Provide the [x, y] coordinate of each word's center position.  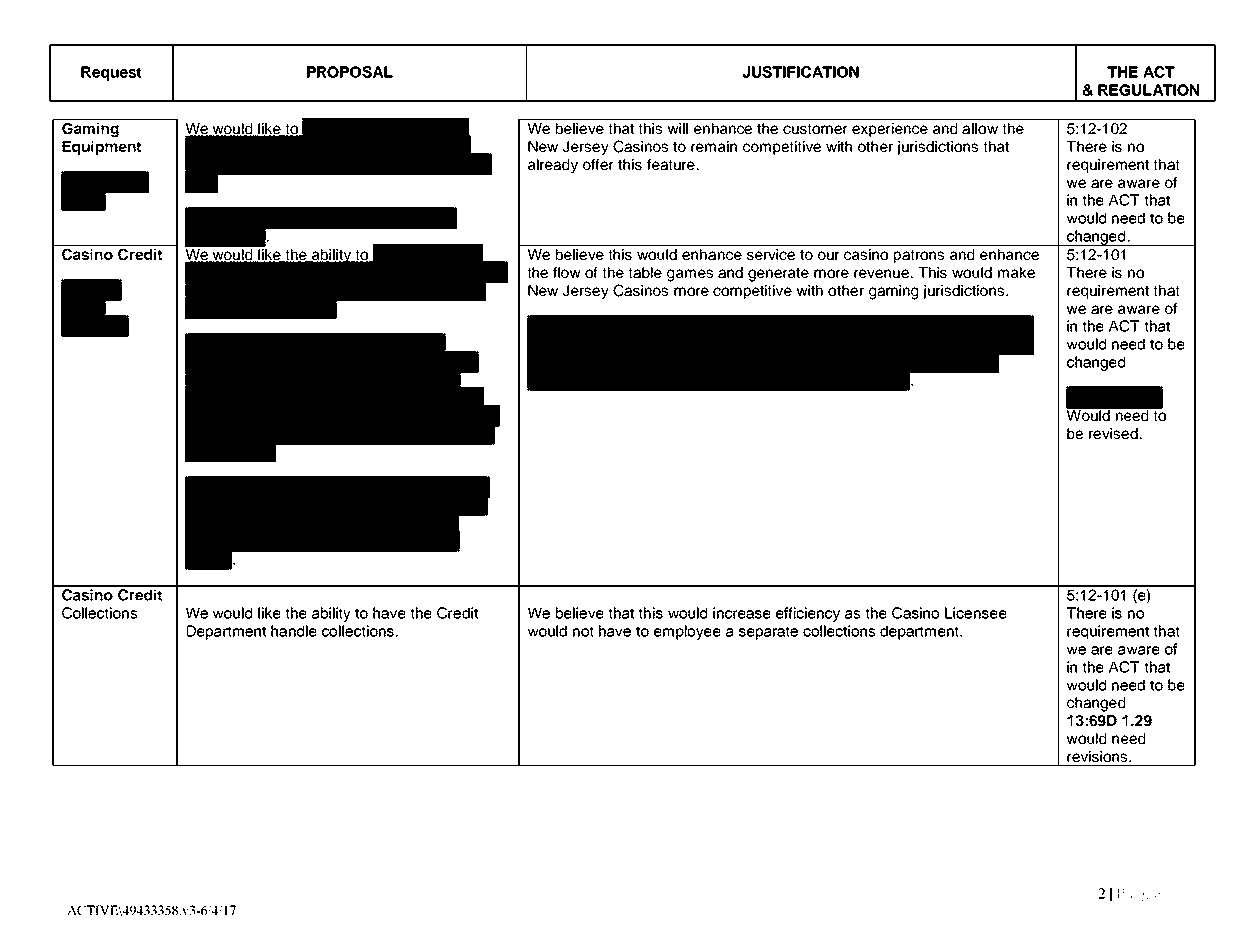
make [1016, 272]
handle [294, 631]
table [645, 272]
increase [742, 613]
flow [567, 272]
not [583, 631]
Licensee [976, 613]
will [678, 128]
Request [111, 73]
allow [980, 128]
